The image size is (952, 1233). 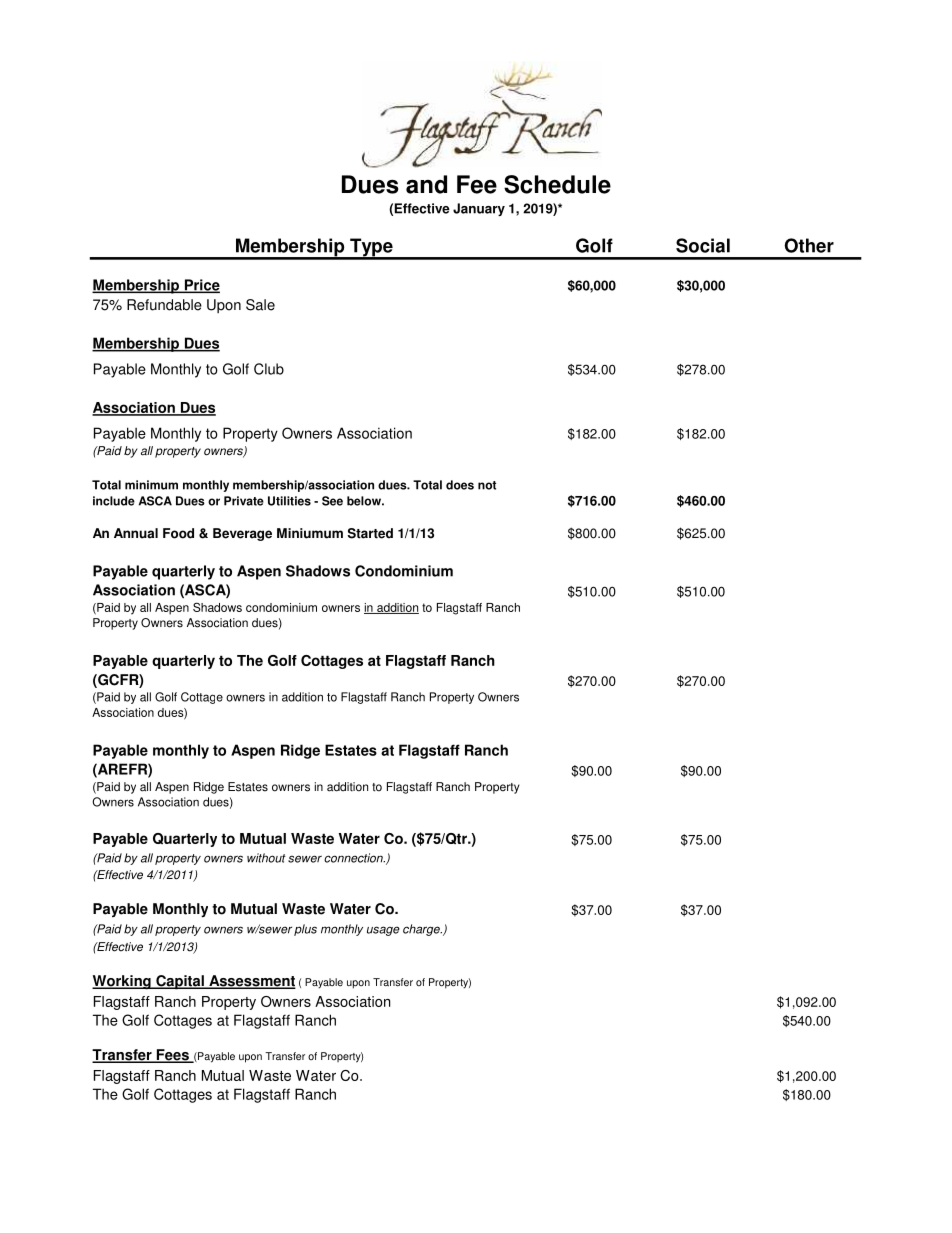 What do you see at coordinates (172, 1056) in the page?
I see `Fees` at bounding box center [172, 1056].
